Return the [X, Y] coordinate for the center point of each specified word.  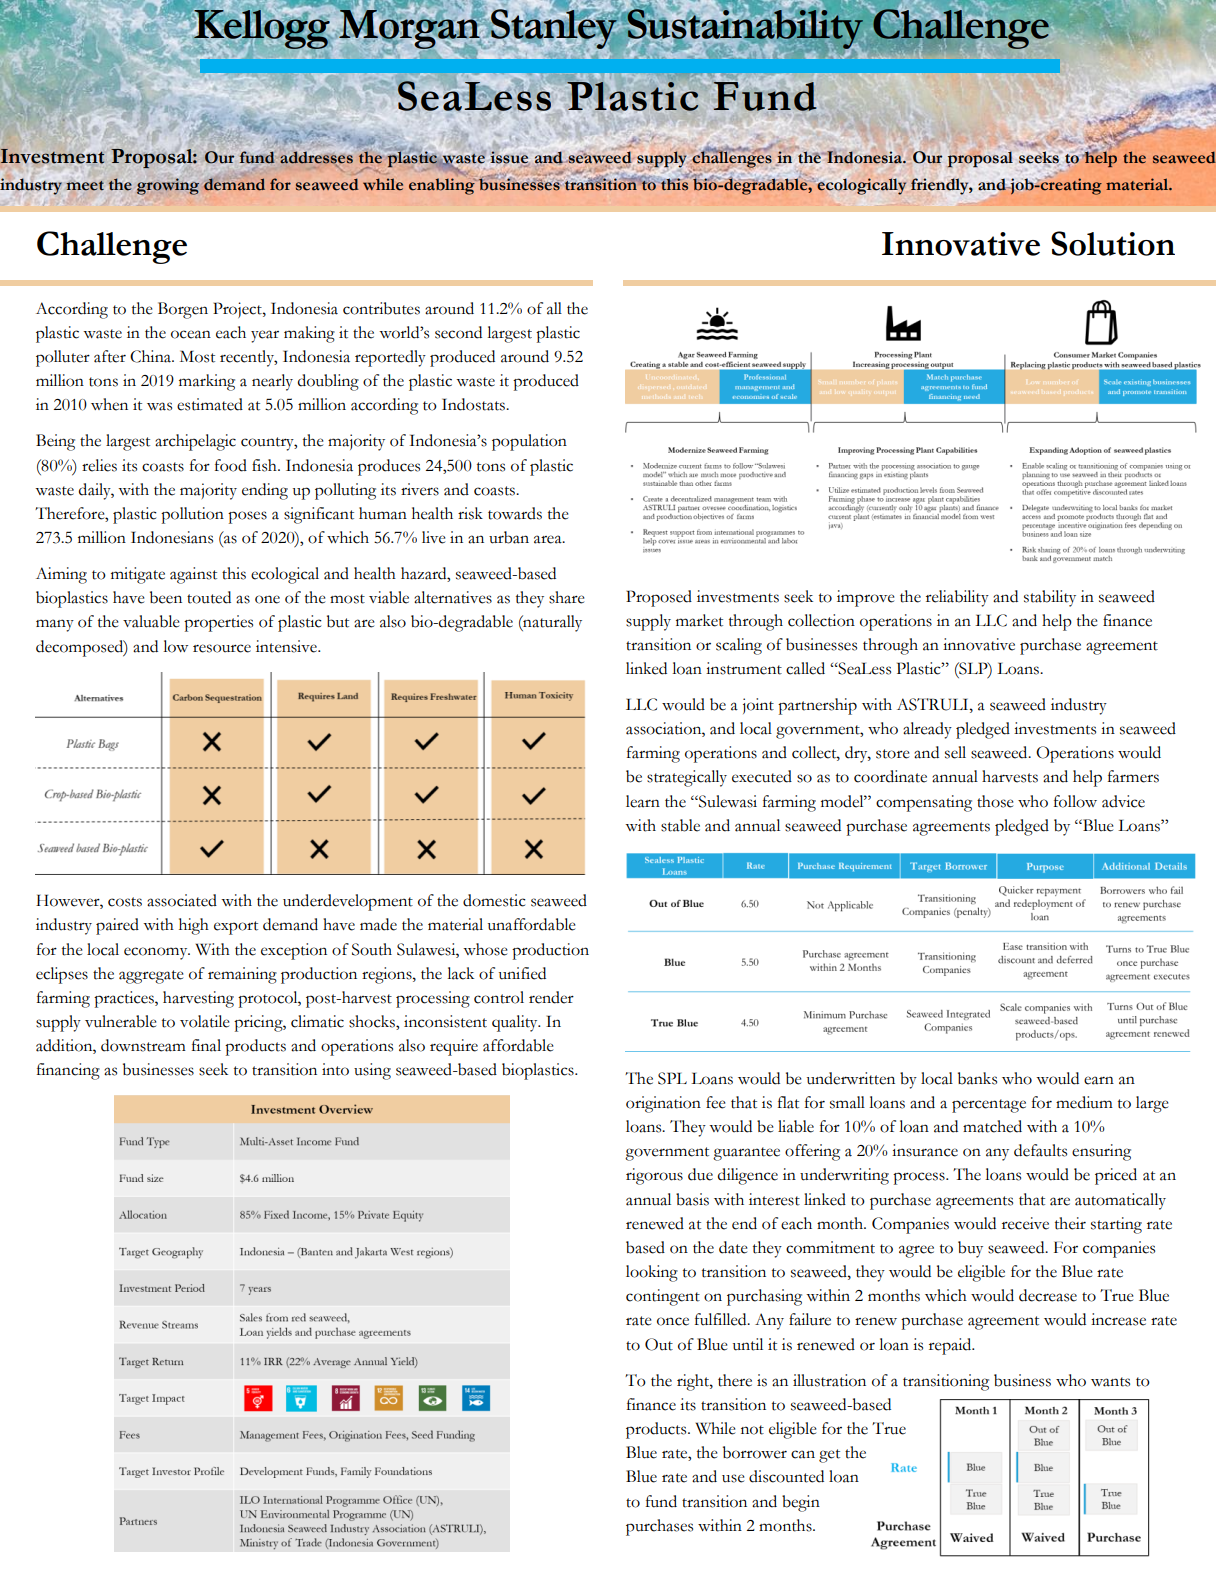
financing [68, 1071]
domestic [494, 900]
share [566, 597]
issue [510, 158]
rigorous [654, 1176]
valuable [151, 621]
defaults [1040, 1150]
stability [1050, 598]
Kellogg [261, 28]
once [673, 1321]
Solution [1113, 243]
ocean [191, 334]
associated [182, 900]
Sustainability [744, 28]
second [458, 332]
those [995, 801]
